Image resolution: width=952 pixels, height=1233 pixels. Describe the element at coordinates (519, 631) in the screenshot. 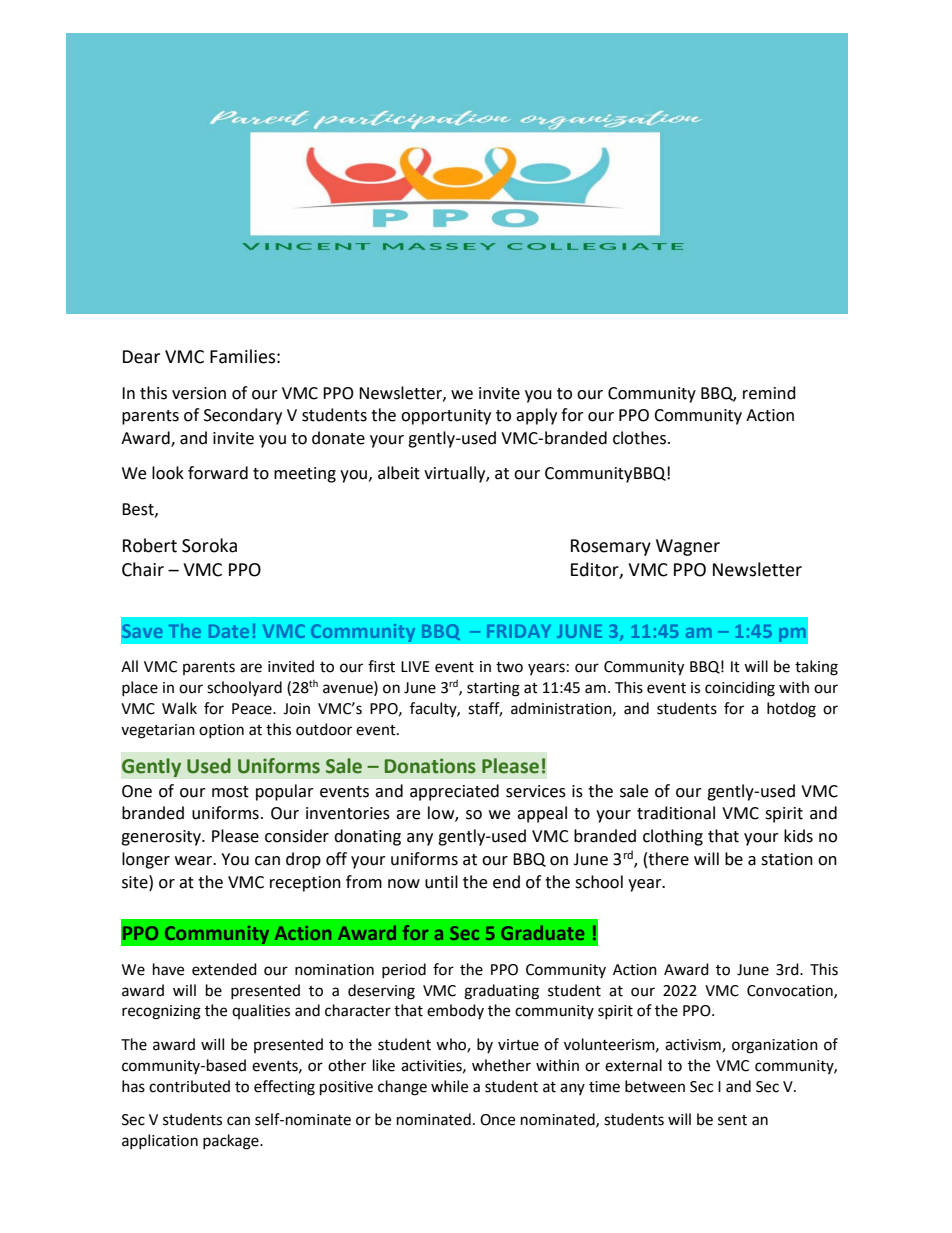

I see `FRIDAY` at that location.
